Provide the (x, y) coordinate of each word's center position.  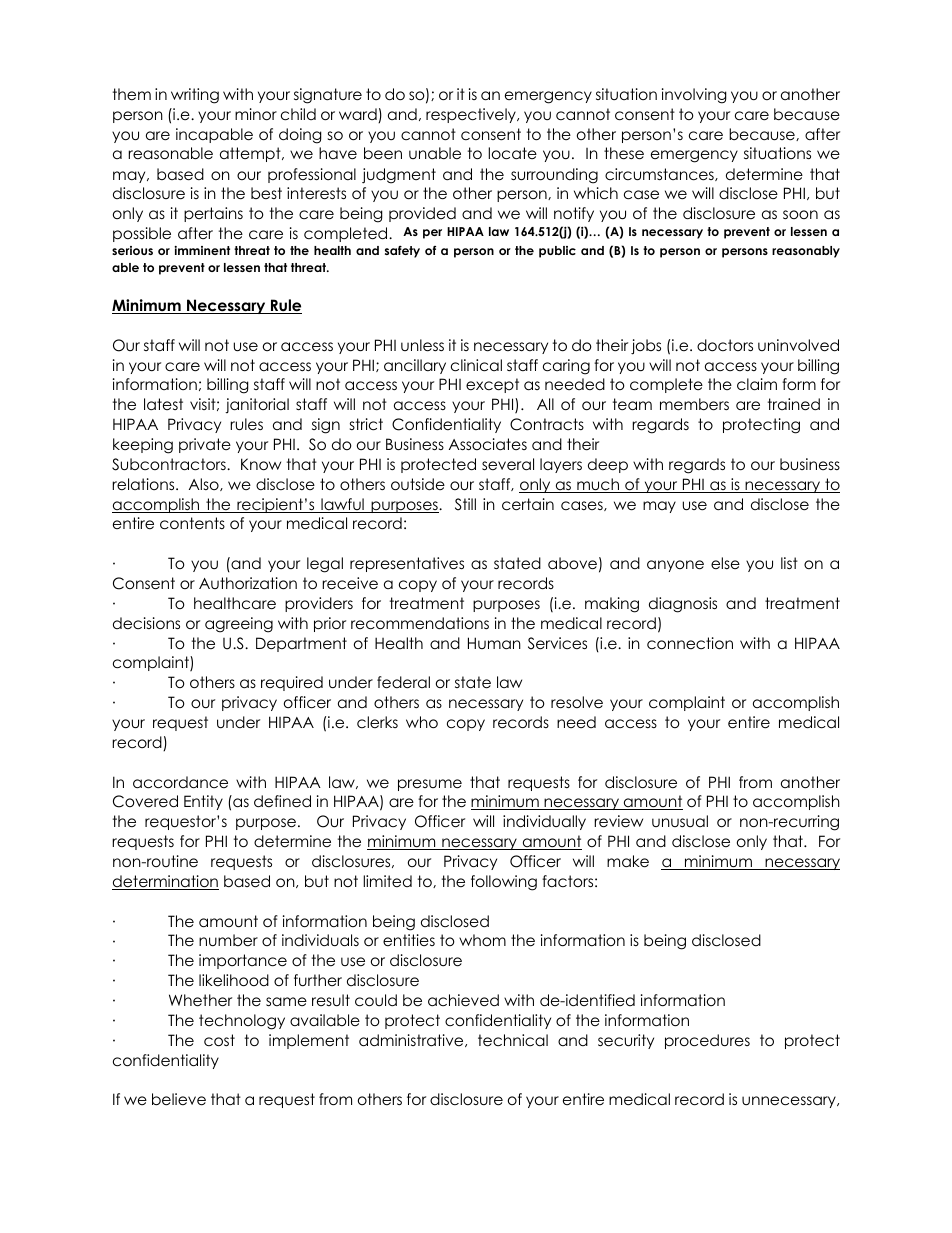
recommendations (420, 623)
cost (219, 1040)
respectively (472, 115)
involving (694, 96)
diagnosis (683, 605)
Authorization (248, 583)
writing (195, 96)
